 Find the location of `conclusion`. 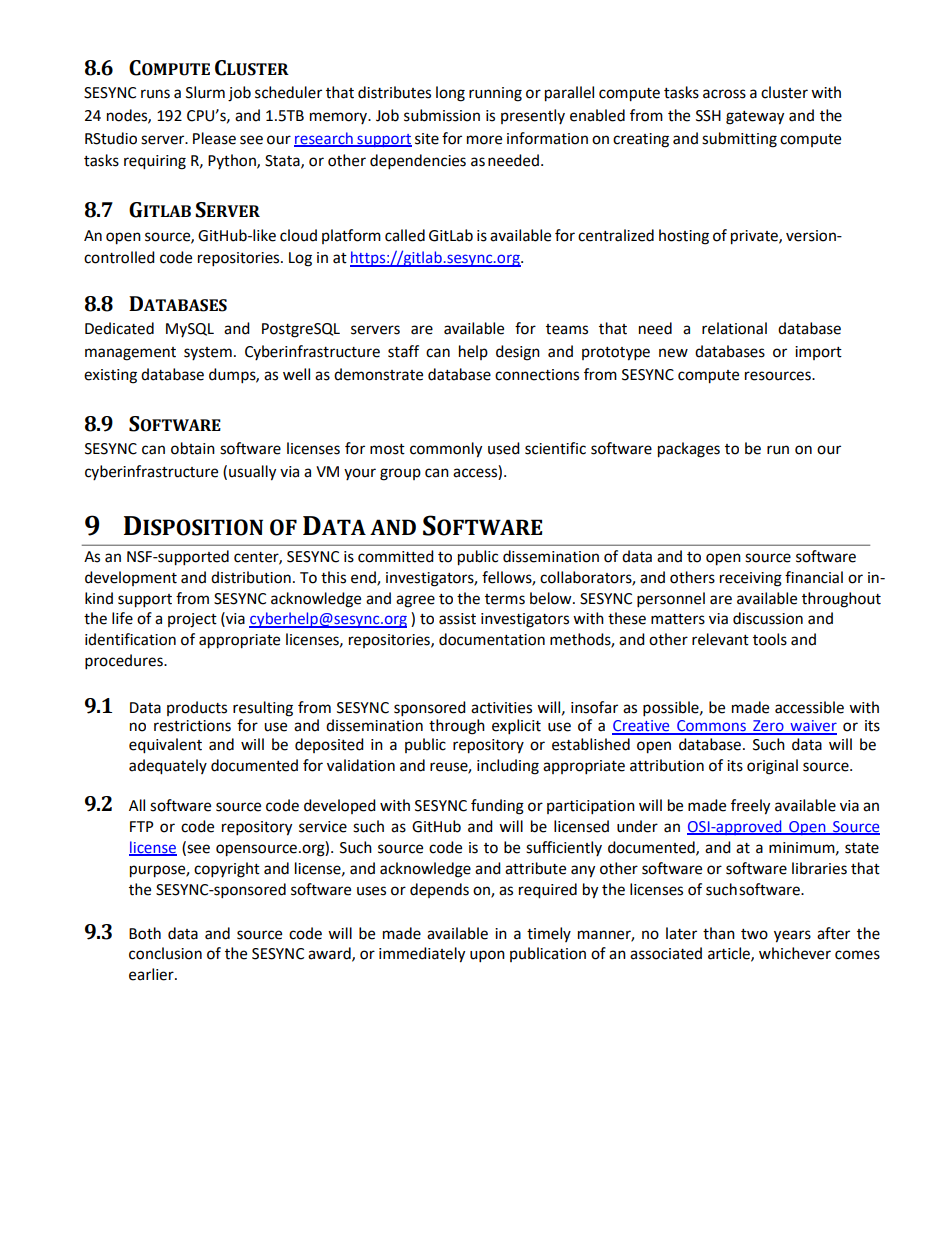

conclusion is located at coordinates (165, 953).
